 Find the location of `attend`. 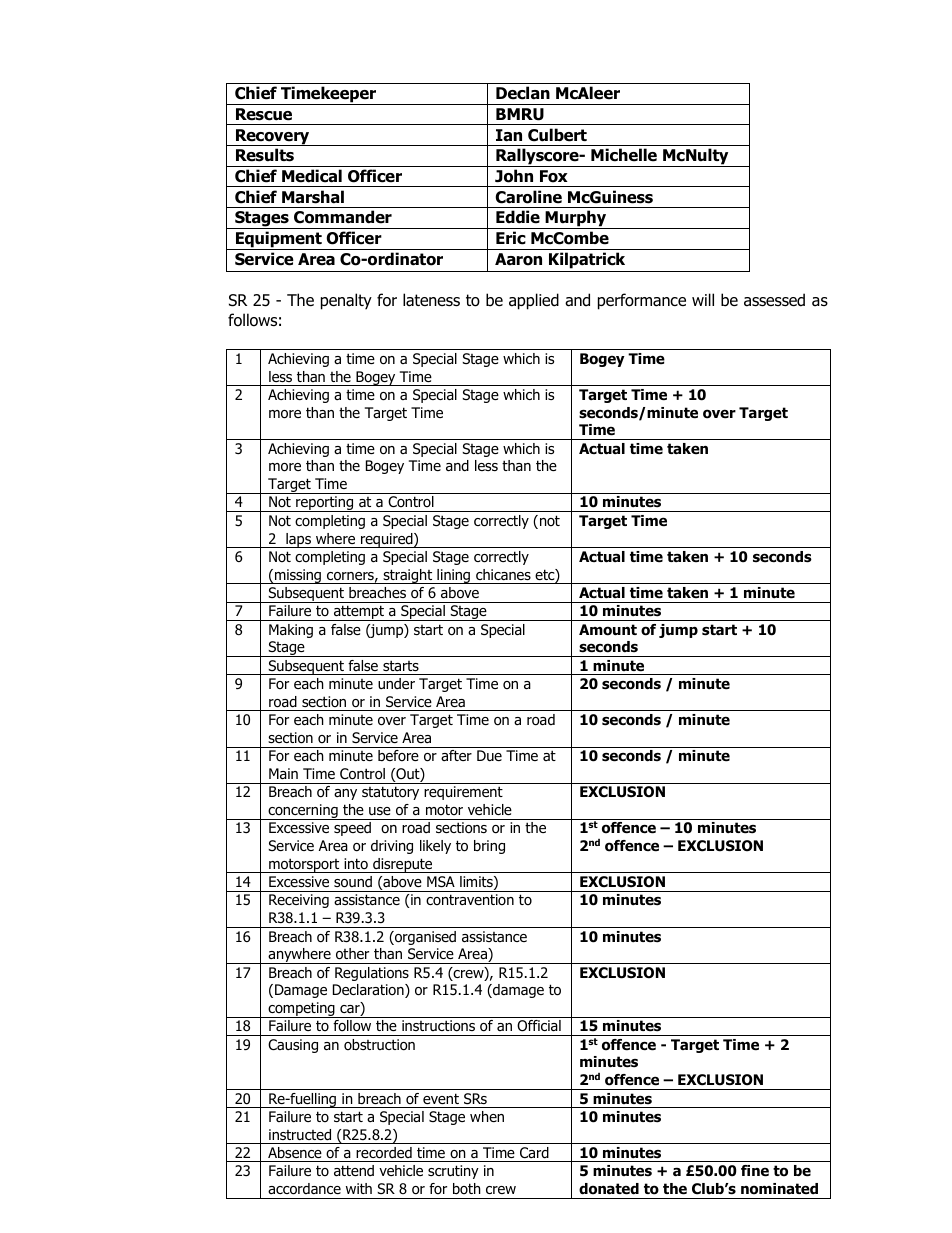

attend is located at coordinates (354, 1171).
